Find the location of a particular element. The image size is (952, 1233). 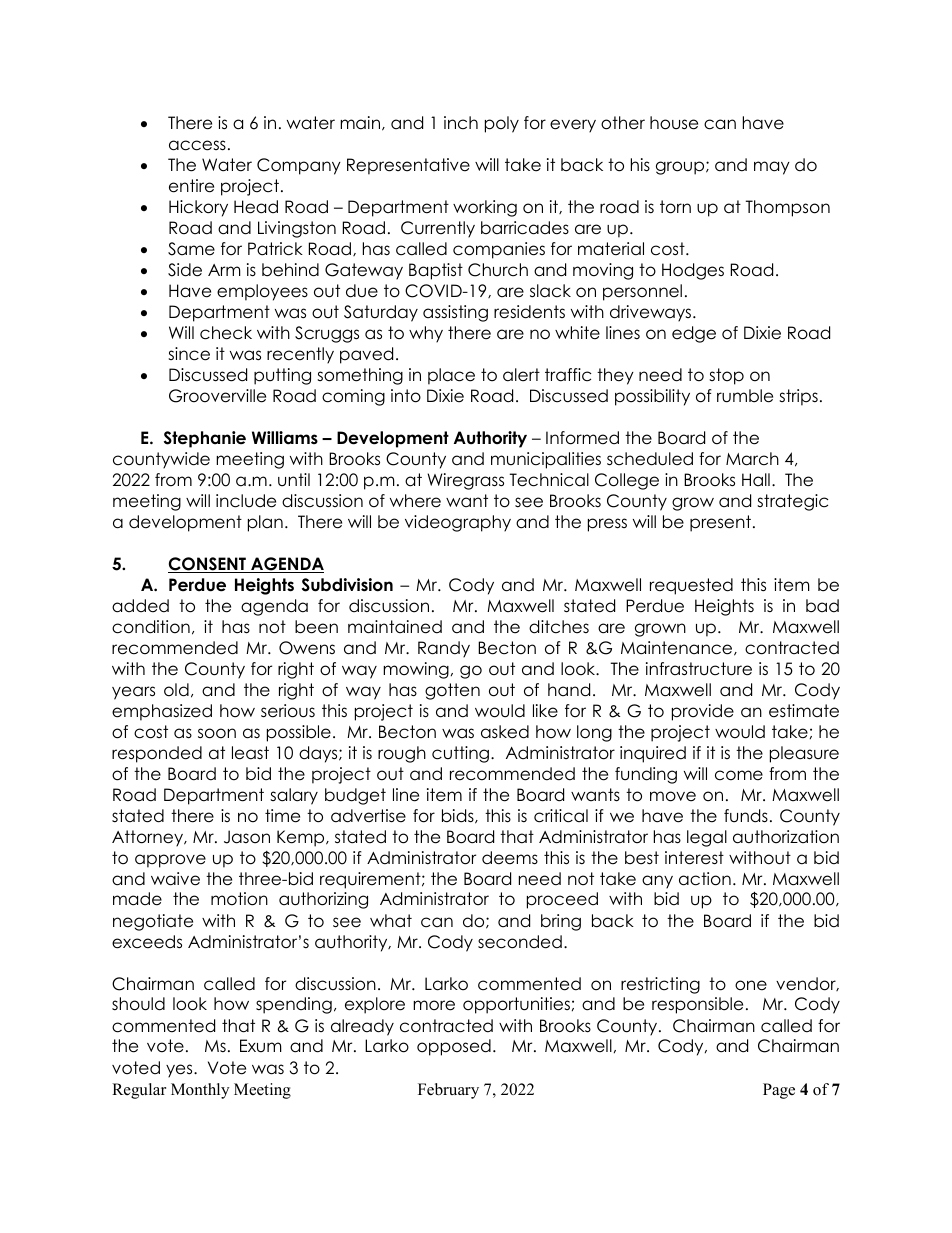

Page is located at coordinates (779, 1091).
